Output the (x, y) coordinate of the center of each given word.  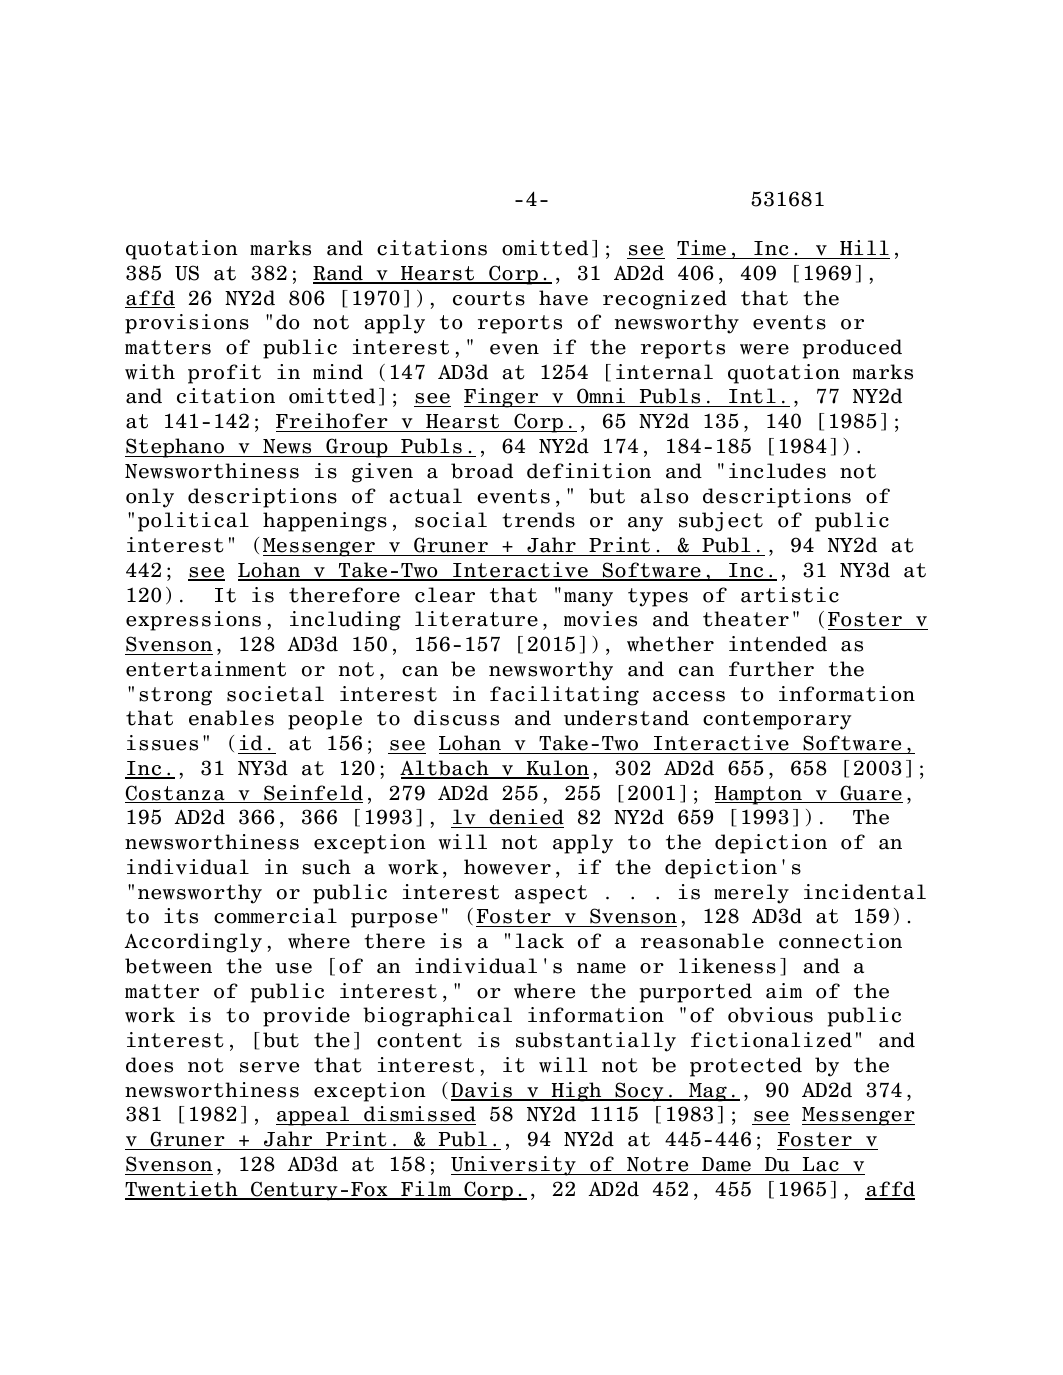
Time (701, 248)
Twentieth (182, 1190)
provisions (187, 324)
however (507, 867)
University (514, 1166)
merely (751, 894)
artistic (790, 595)
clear (445, 595)
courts (489, 298)
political (193, 522)
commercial (275, 916)
